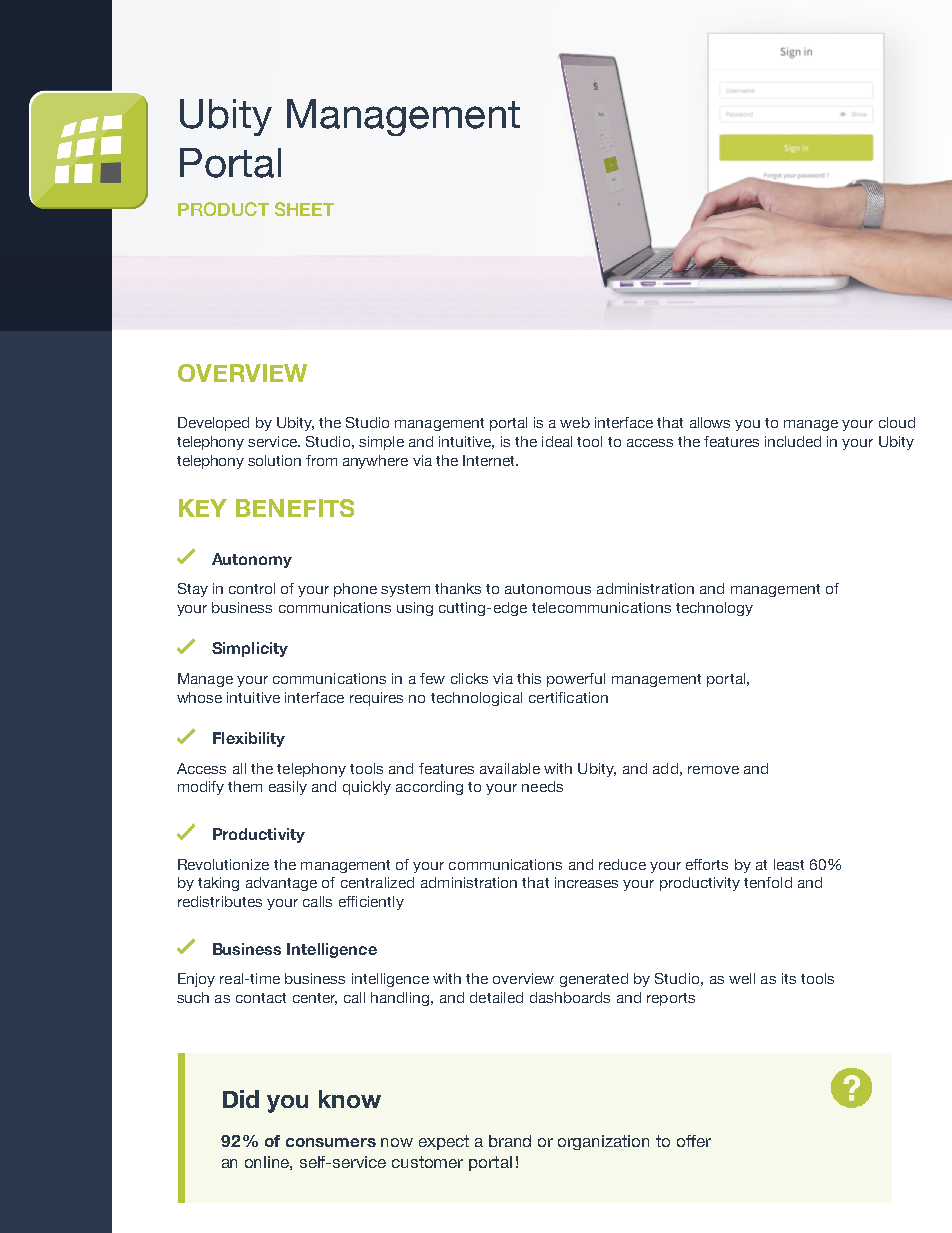  I want to click on brand, so click(510, 1141).
